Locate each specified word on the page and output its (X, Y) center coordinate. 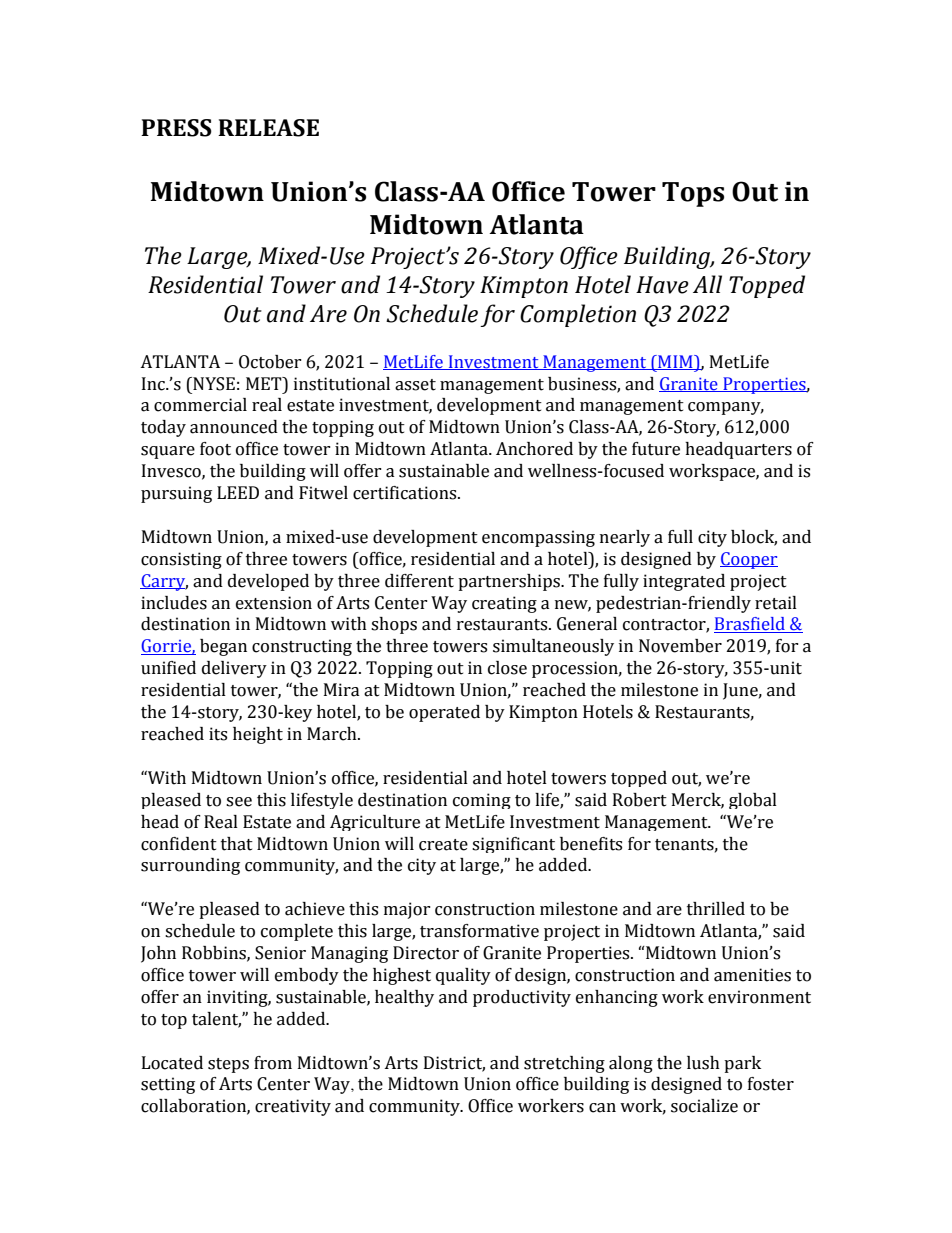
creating (504, 604)
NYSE (213, 384)
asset (415, 385)
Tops (693, 194)
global (753, 801)
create (443, 845)
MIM (675, 362)
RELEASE (268, 128)
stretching (564, 1064)
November (680, 646)
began (223, 647)
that (237, 844)
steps (228, 1065)
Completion (578, 315)
